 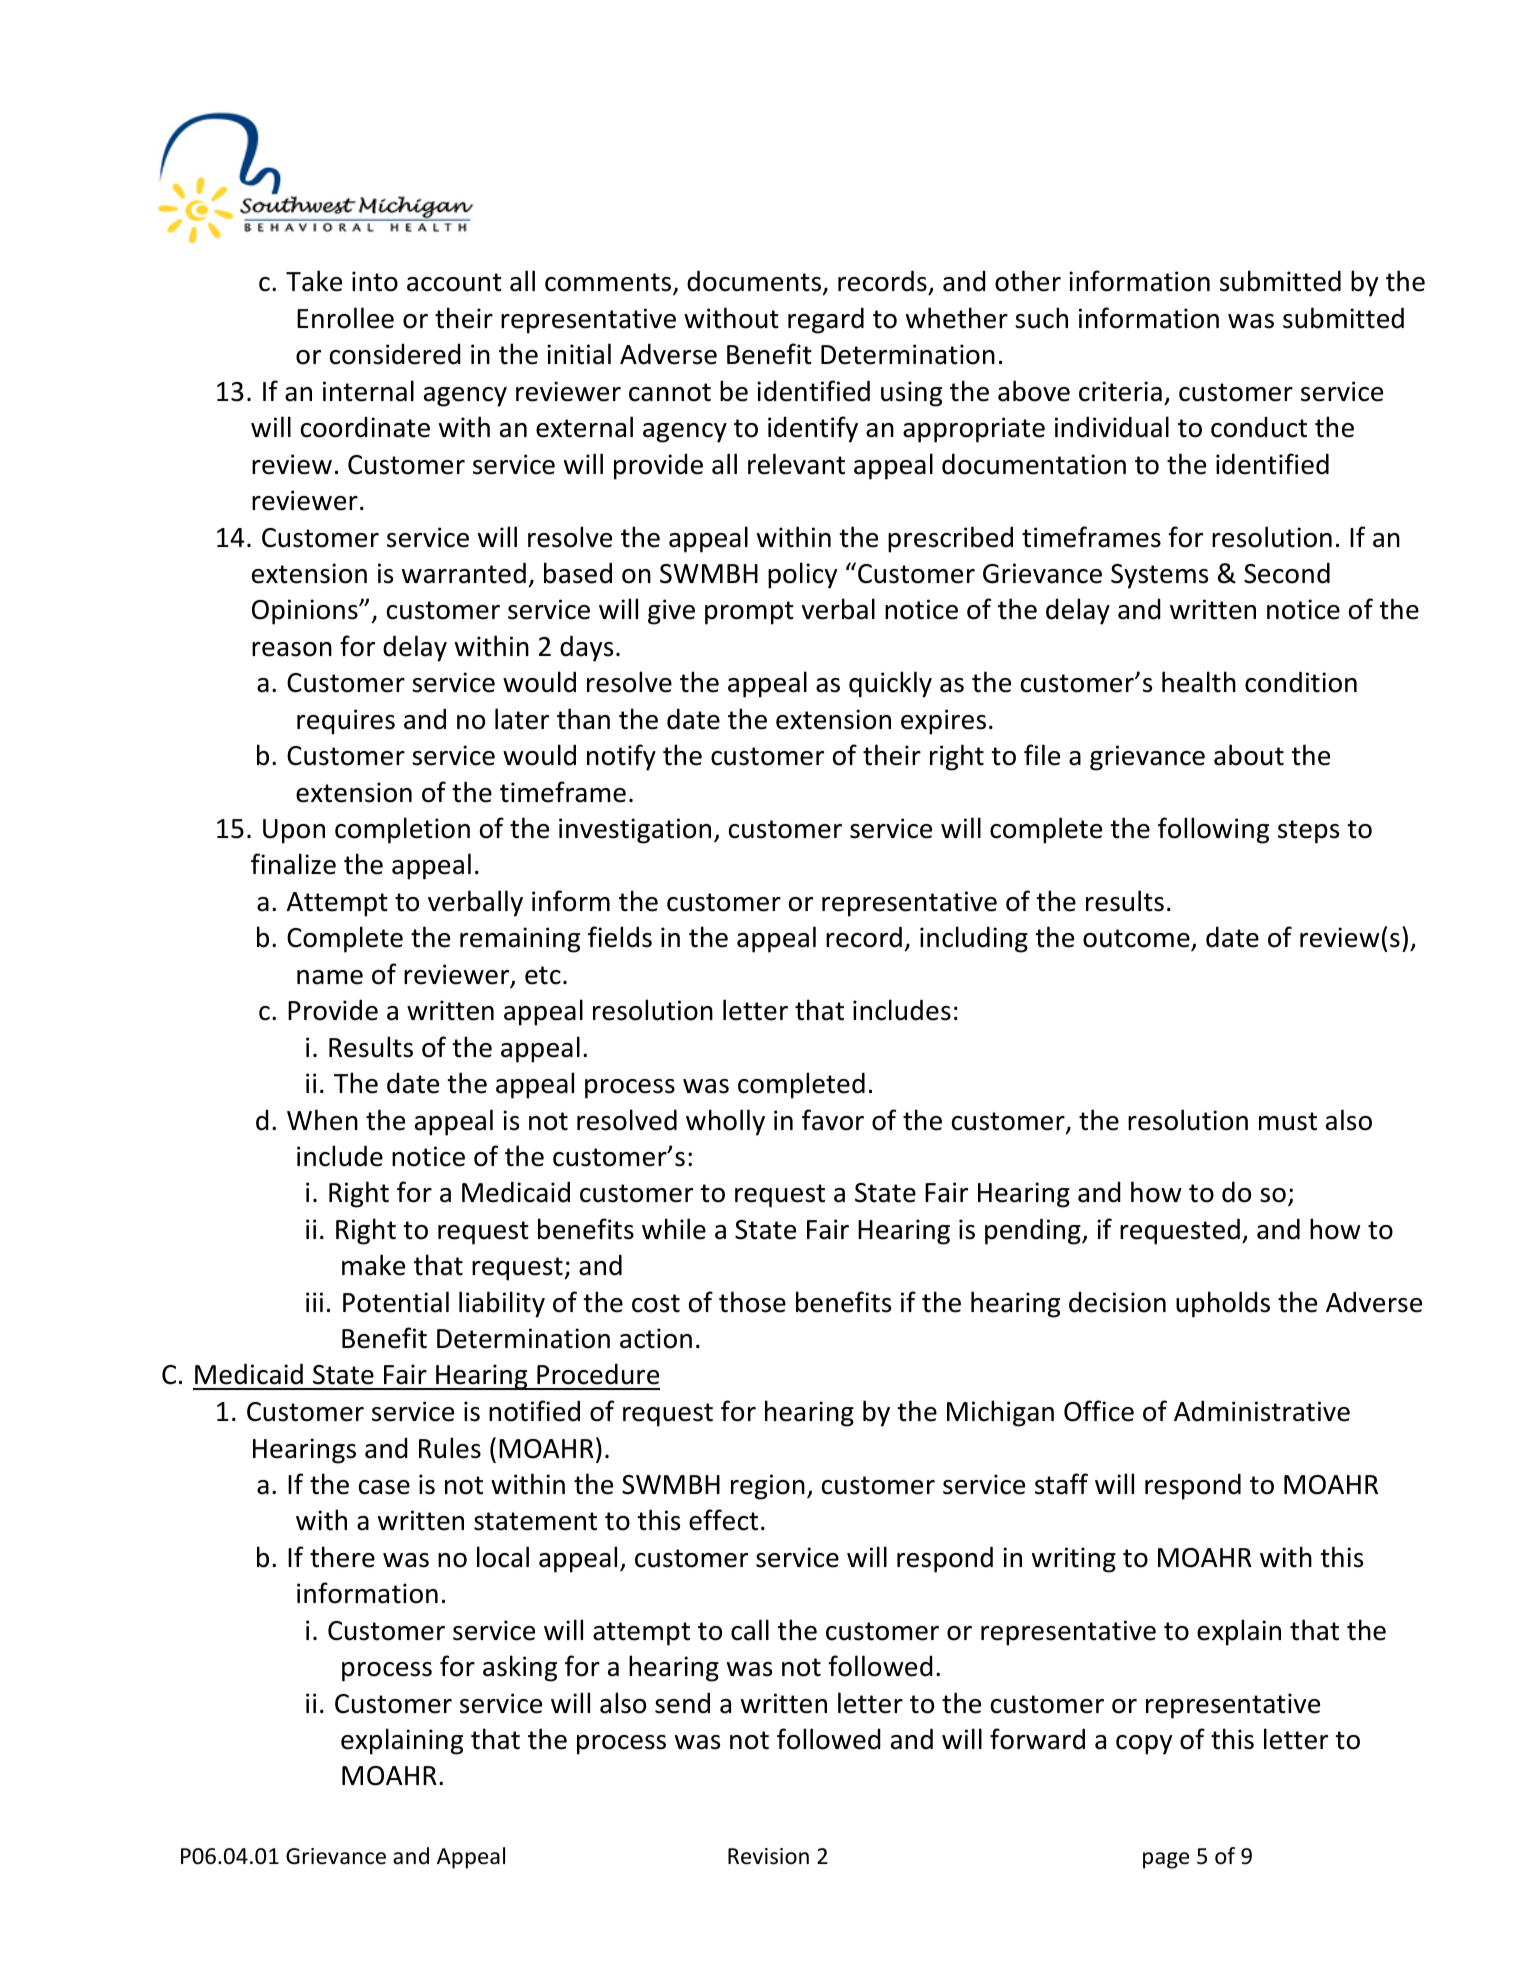 I want to click on Revision, so click(x=768, y=1856).
